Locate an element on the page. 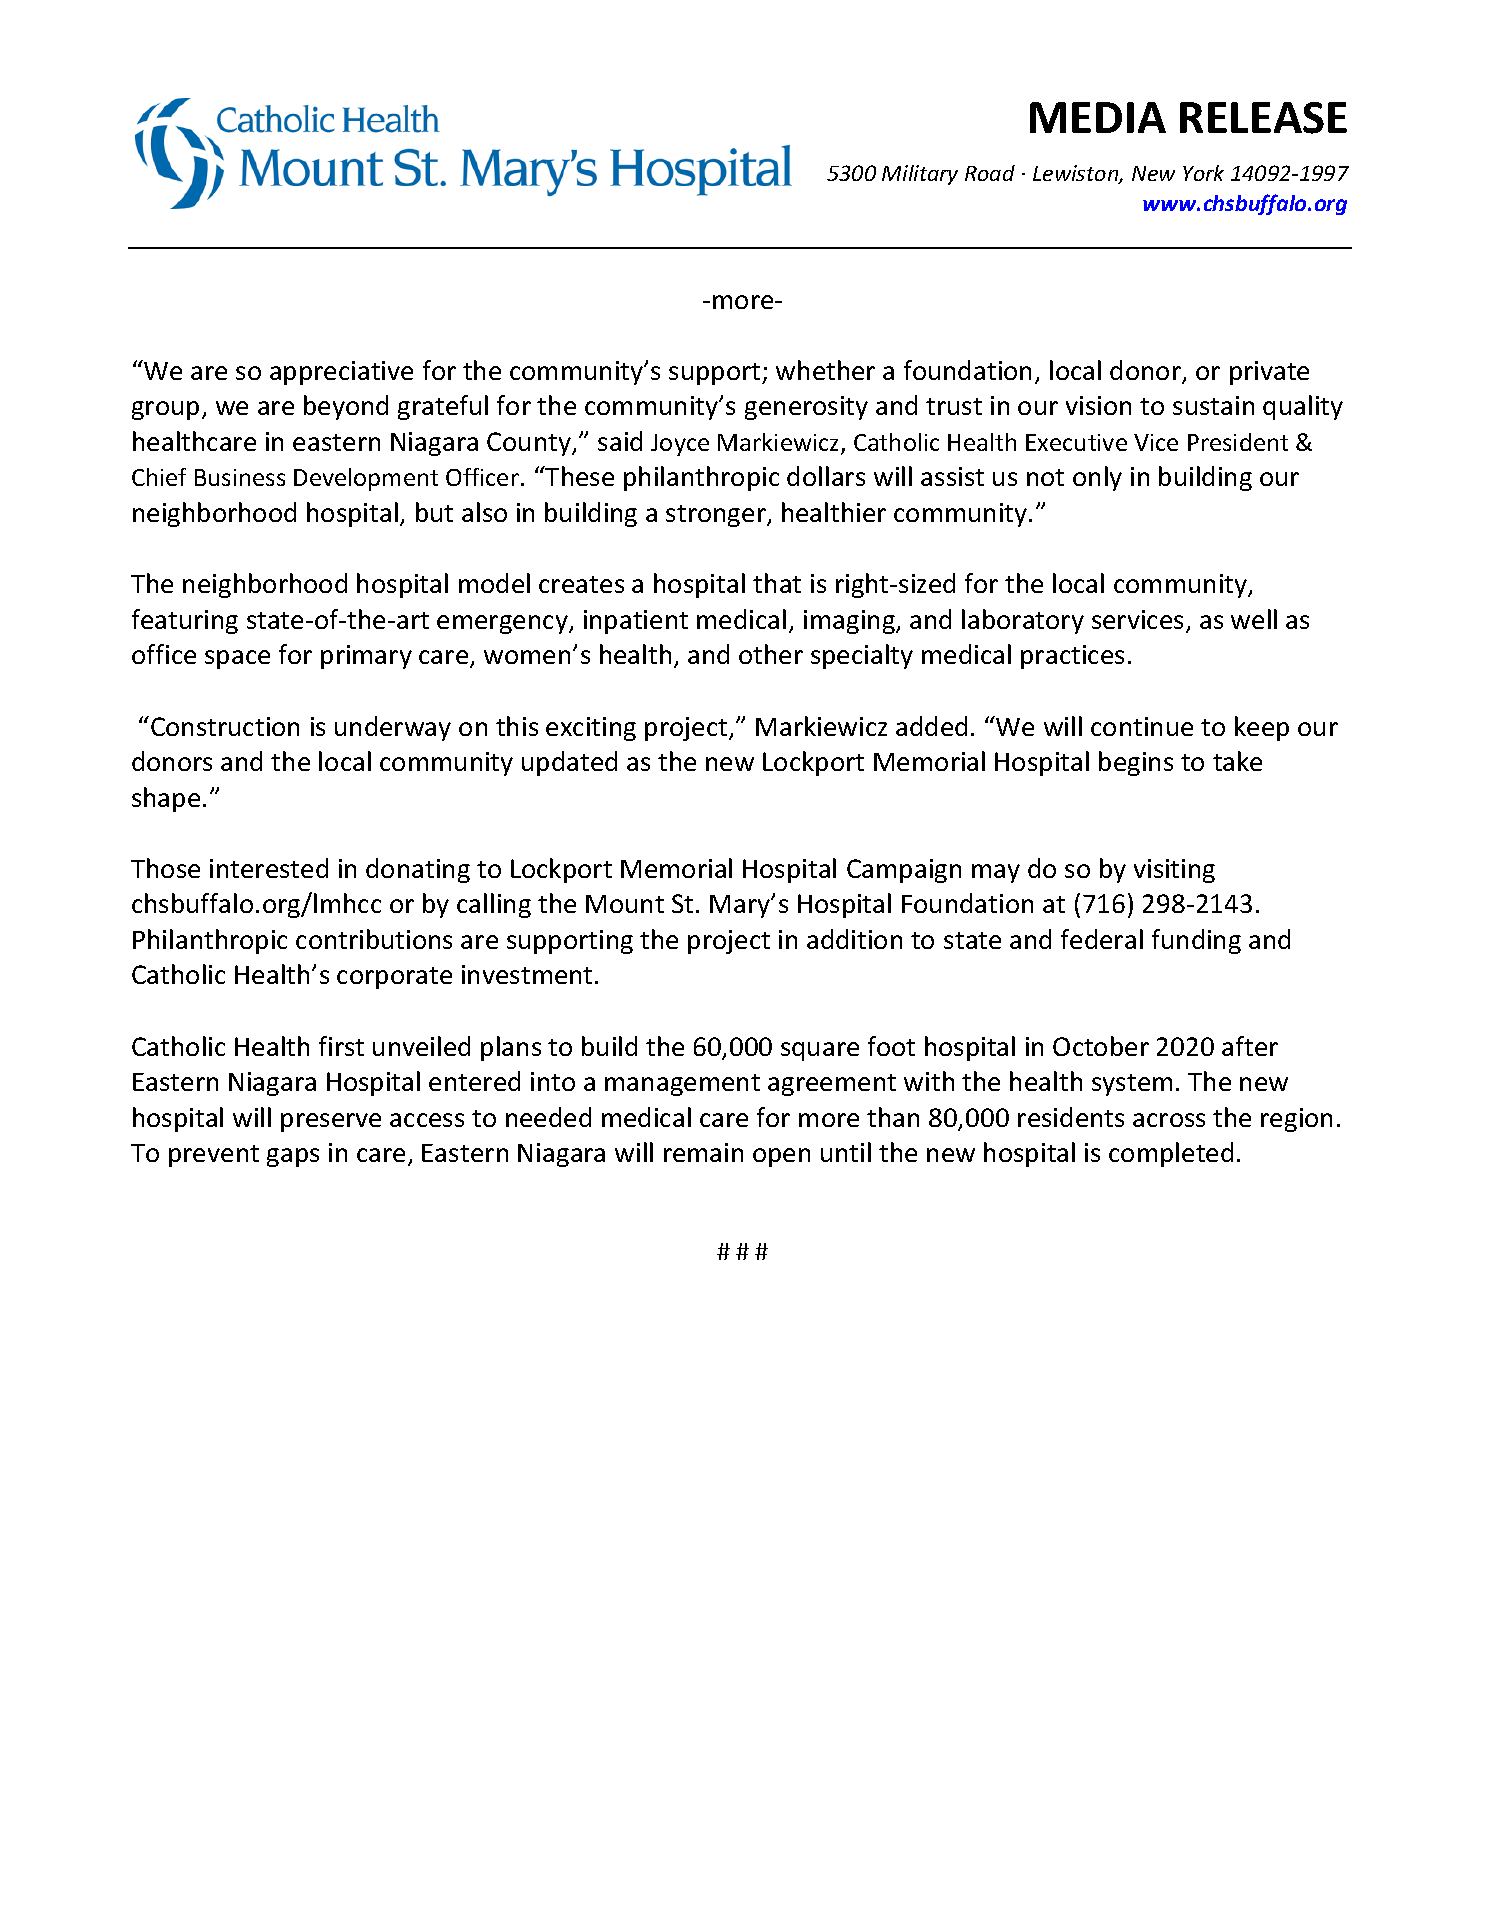 This image has height=1923, width=1486. preserve is located at coordinates (331, 1122).
